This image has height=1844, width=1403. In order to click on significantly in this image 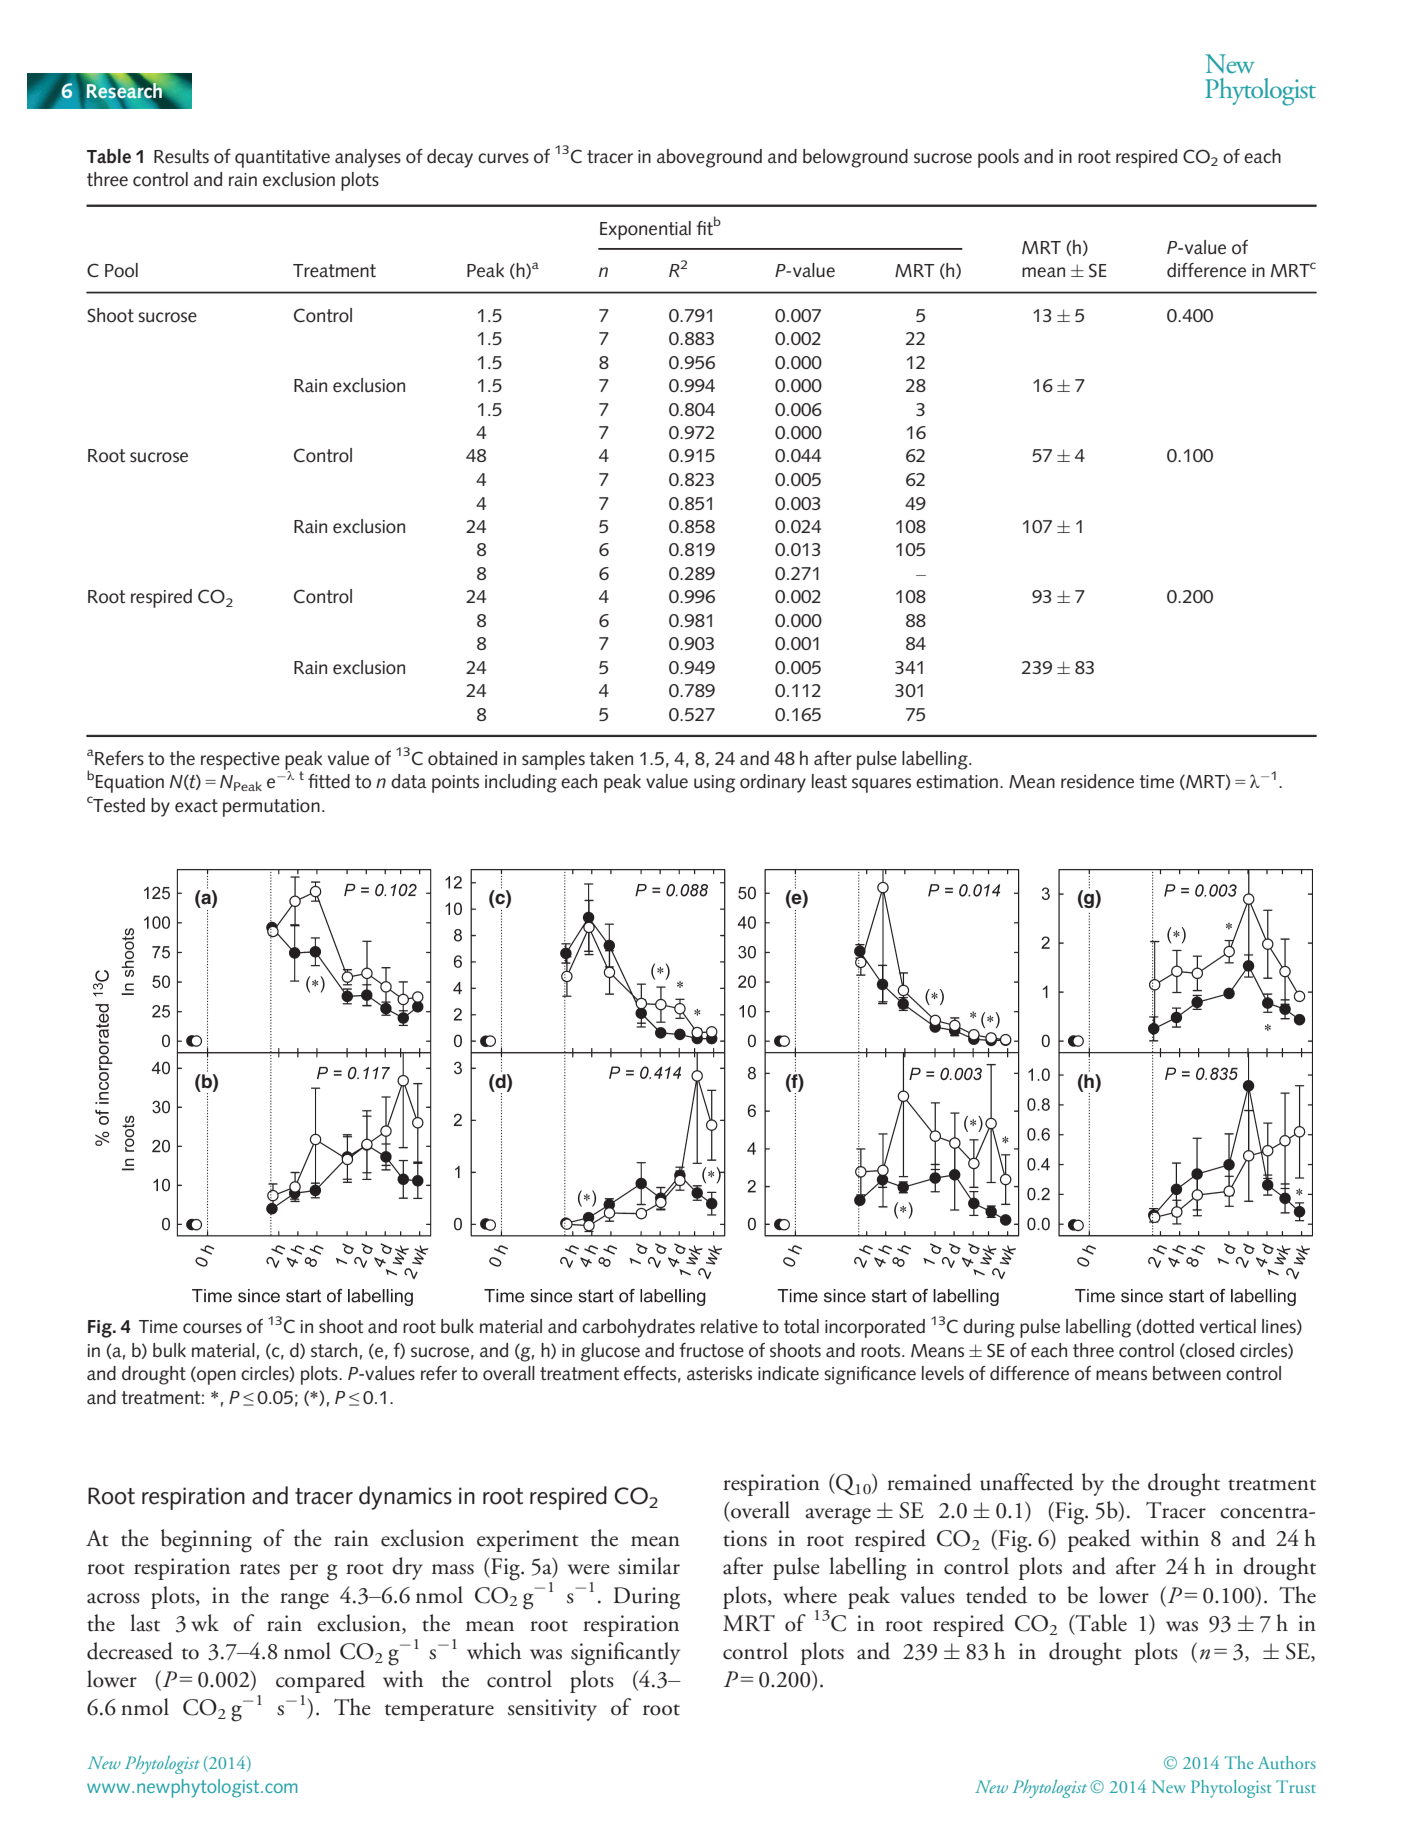, I will do `click(625, 1654)`.
